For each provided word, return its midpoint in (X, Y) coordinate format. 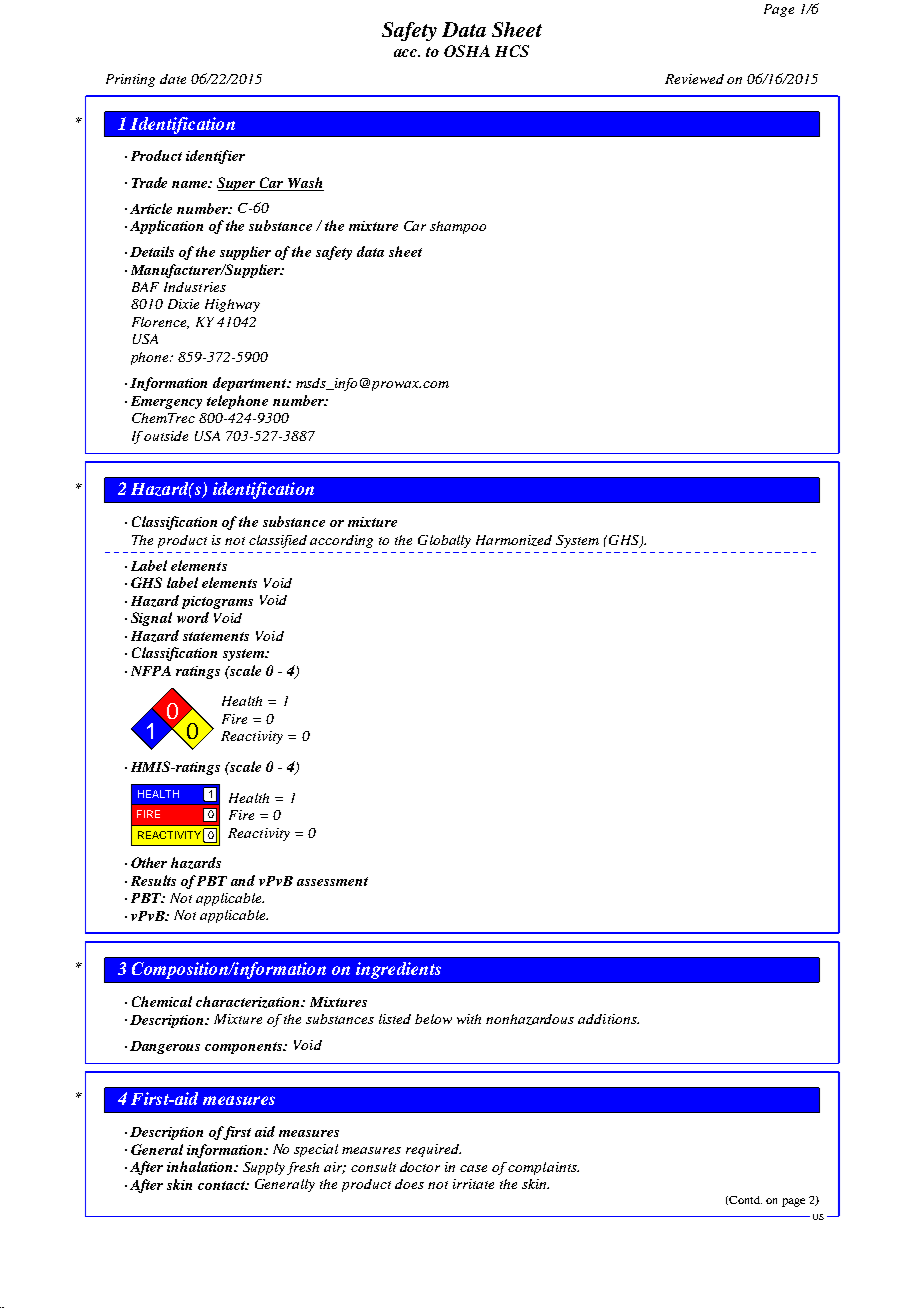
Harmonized (514, 540)
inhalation (201, 1166)
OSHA (467, 51)
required (433, 1150)
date (173, 79)
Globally (444, 541)
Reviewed (694, 79)
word (193, 617)
